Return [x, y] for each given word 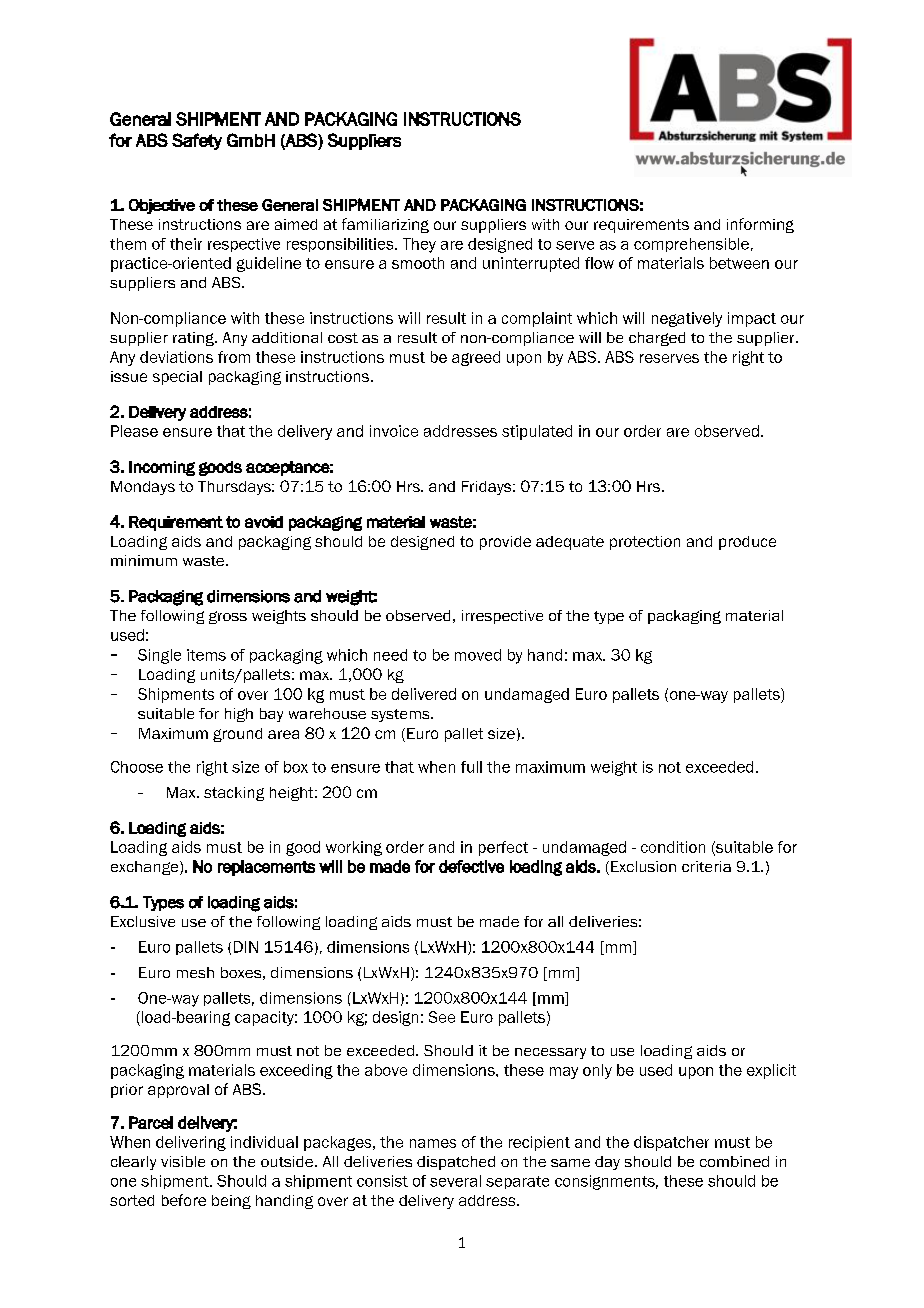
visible [183, 1161]
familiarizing [385, 225]
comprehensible [691, 245]
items [206, 655]
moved [478, 655]
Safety [197, 141]
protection [645, 543]
